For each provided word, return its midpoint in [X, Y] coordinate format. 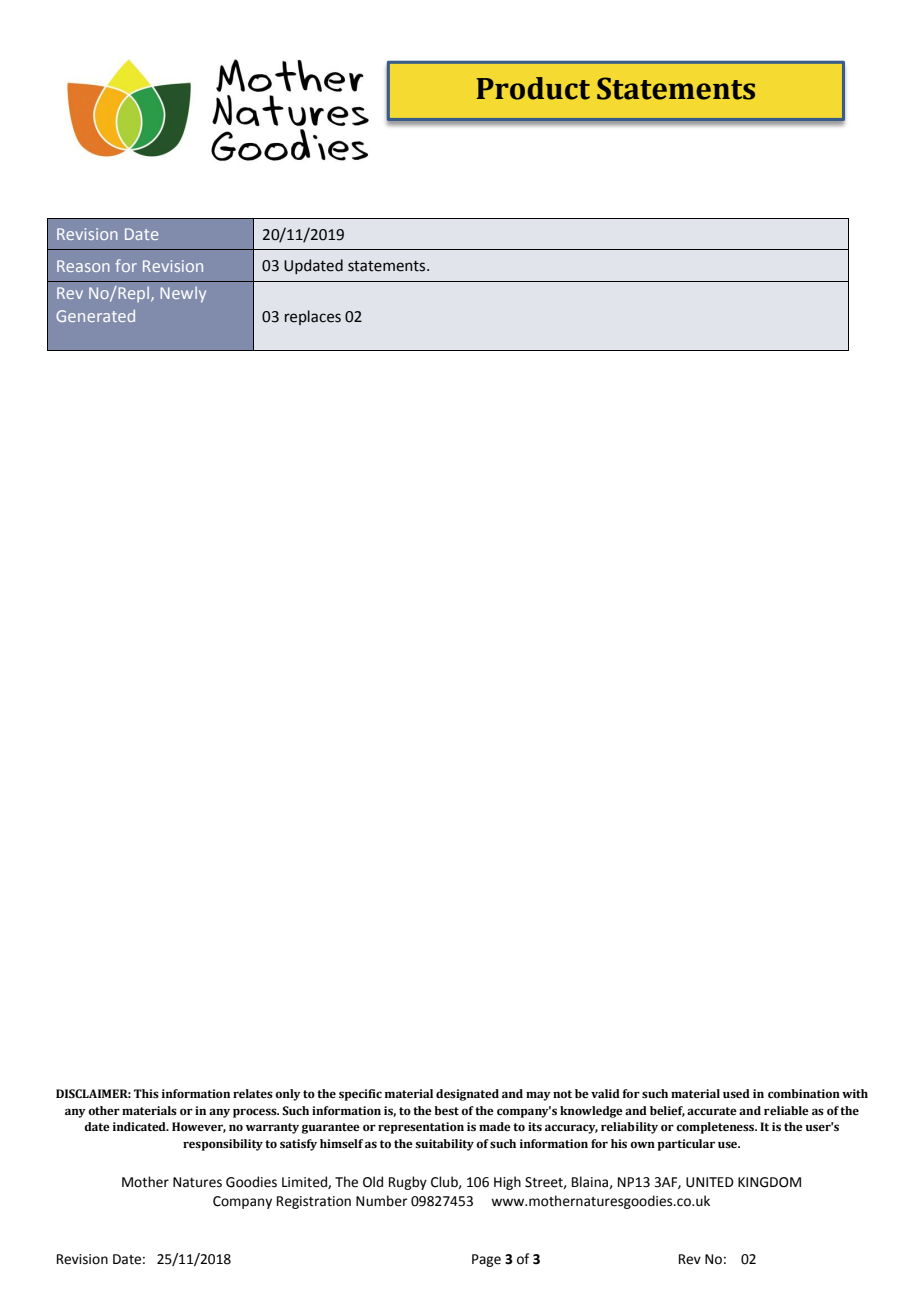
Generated [95, 315]
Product [533, 88]
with [855, 1093]
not [562, 1094]
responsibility [223, 1145]
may [538, 1096]
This [146, 1093]
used [736, 1093]
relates [253, 1093]
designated [467, 1095]
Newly [183, 295]
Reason [83, 266]
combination [804, 1093]
